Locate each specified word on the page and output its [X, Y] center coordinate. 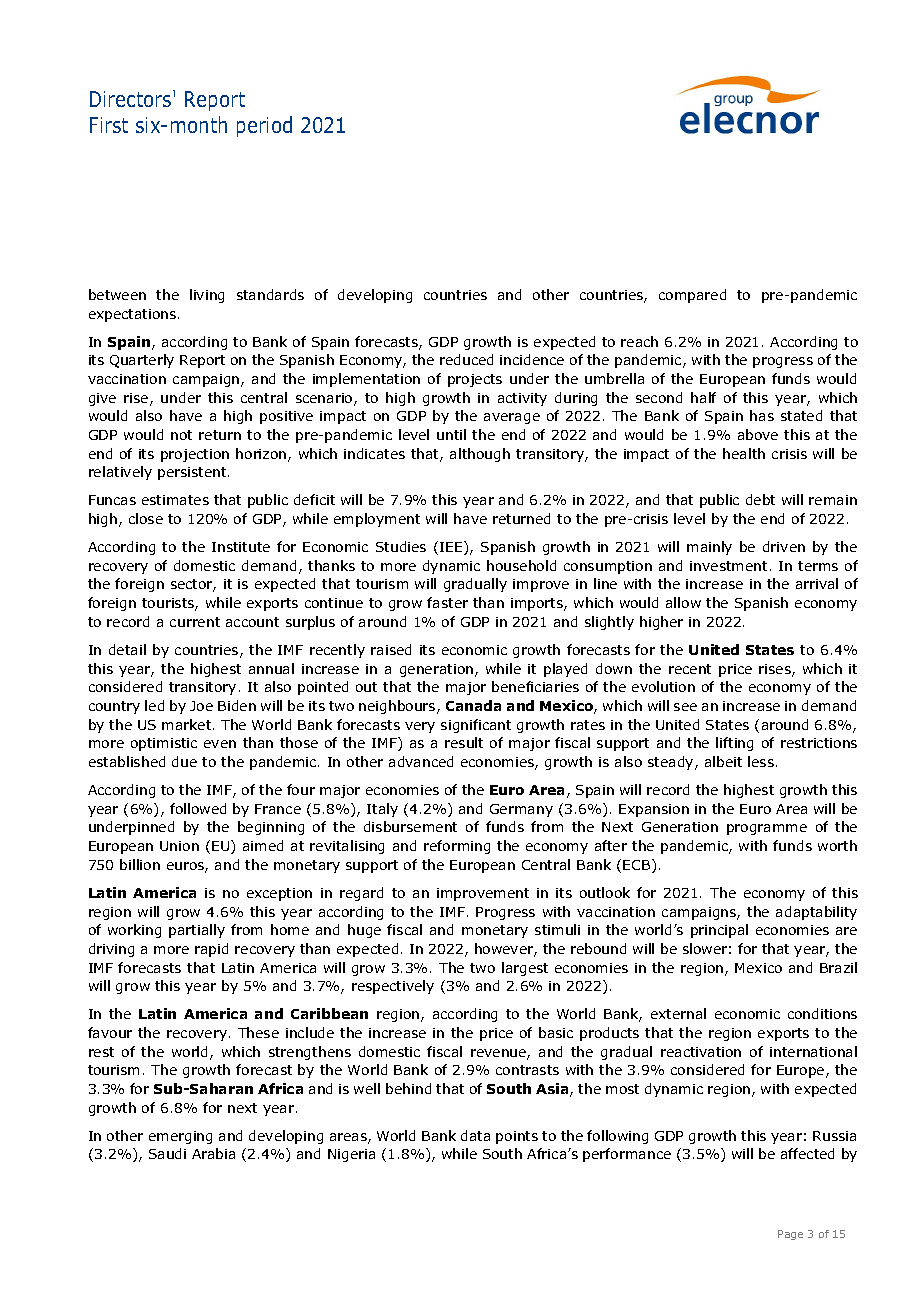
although [480, 455]
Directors [132, 98]
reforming [457, 847]
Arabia [213, 1153]
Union [179, 846]
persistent [193, 473]
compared [692, 296]
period [264, 126]
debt [760, 499]
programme [767, 829]
